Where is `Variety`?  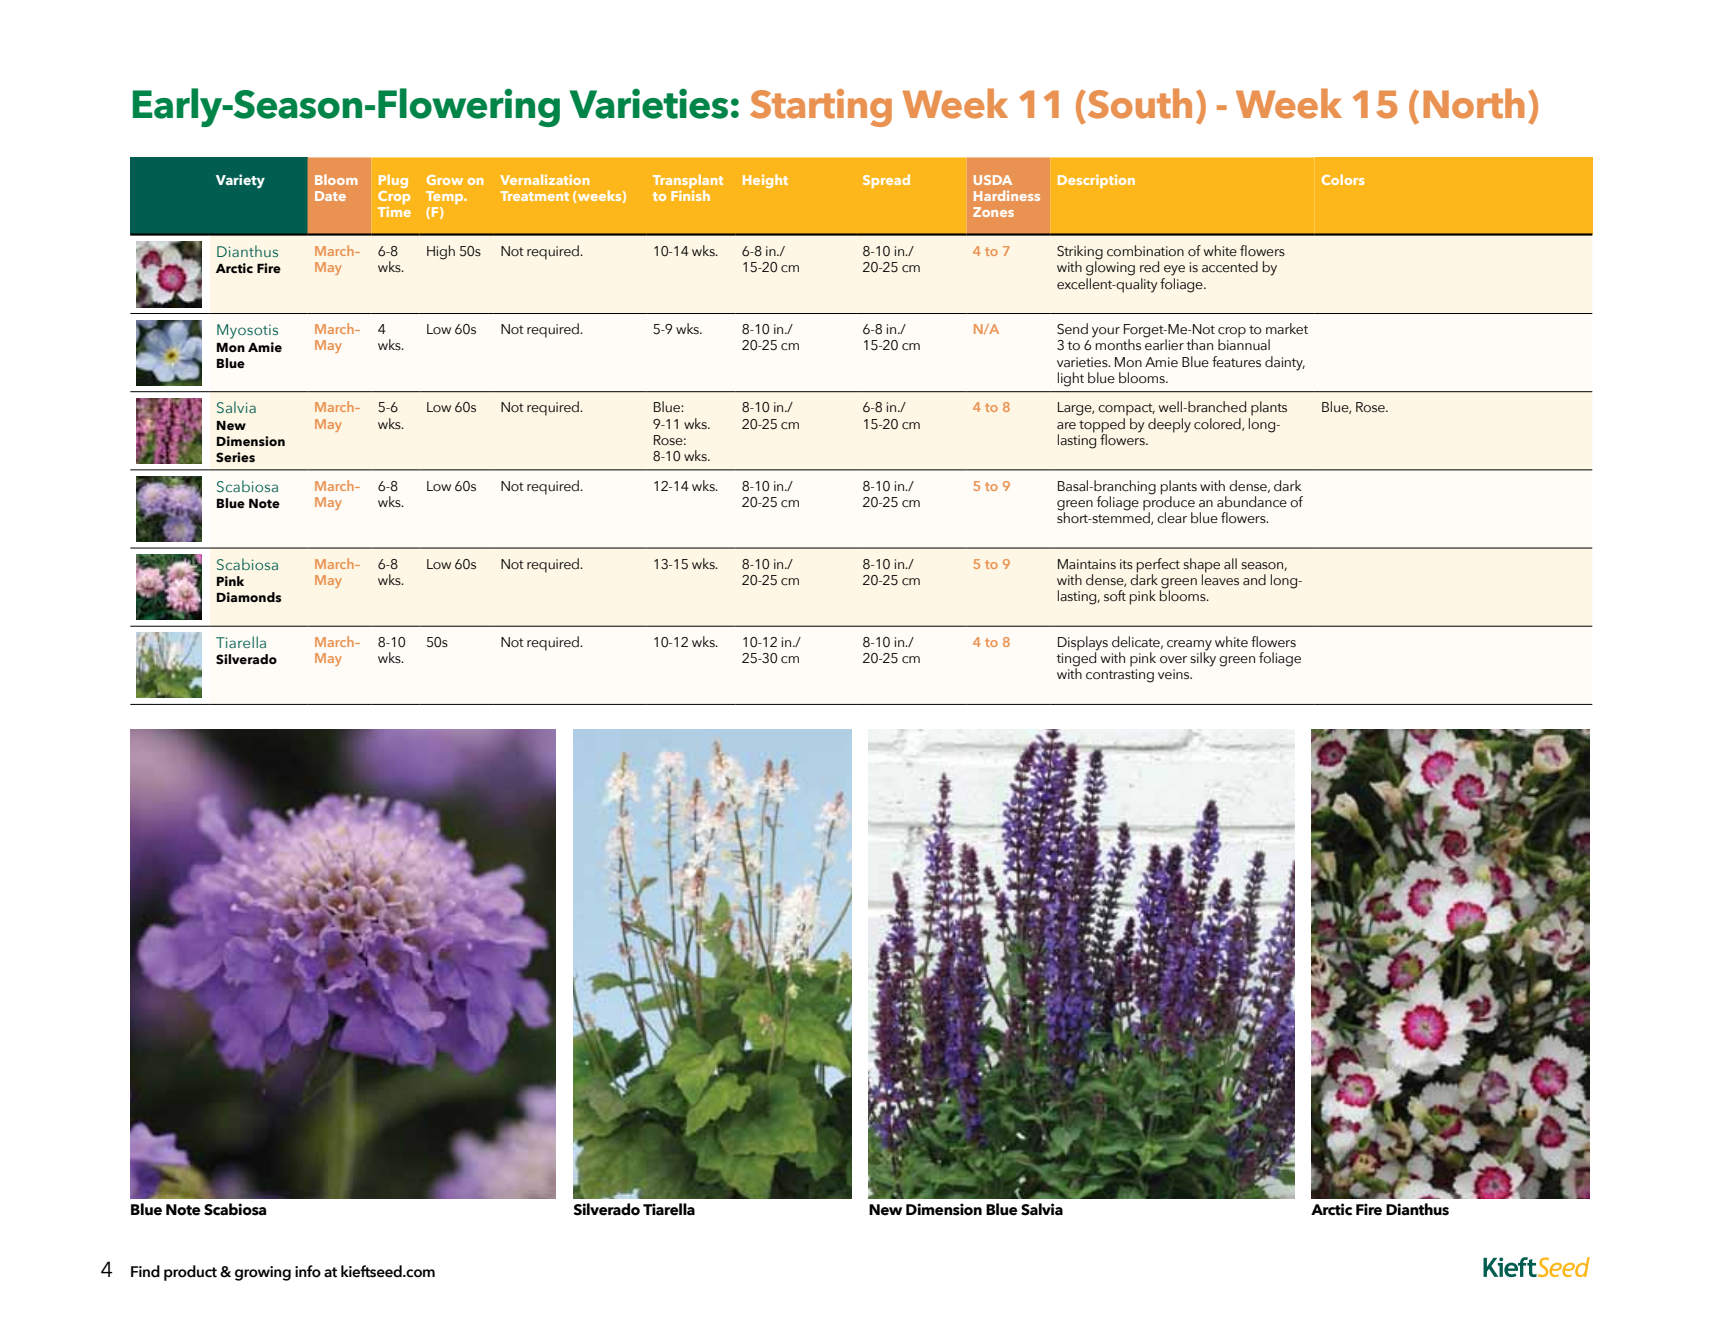
Variety is located at coordinates (240, 181).
